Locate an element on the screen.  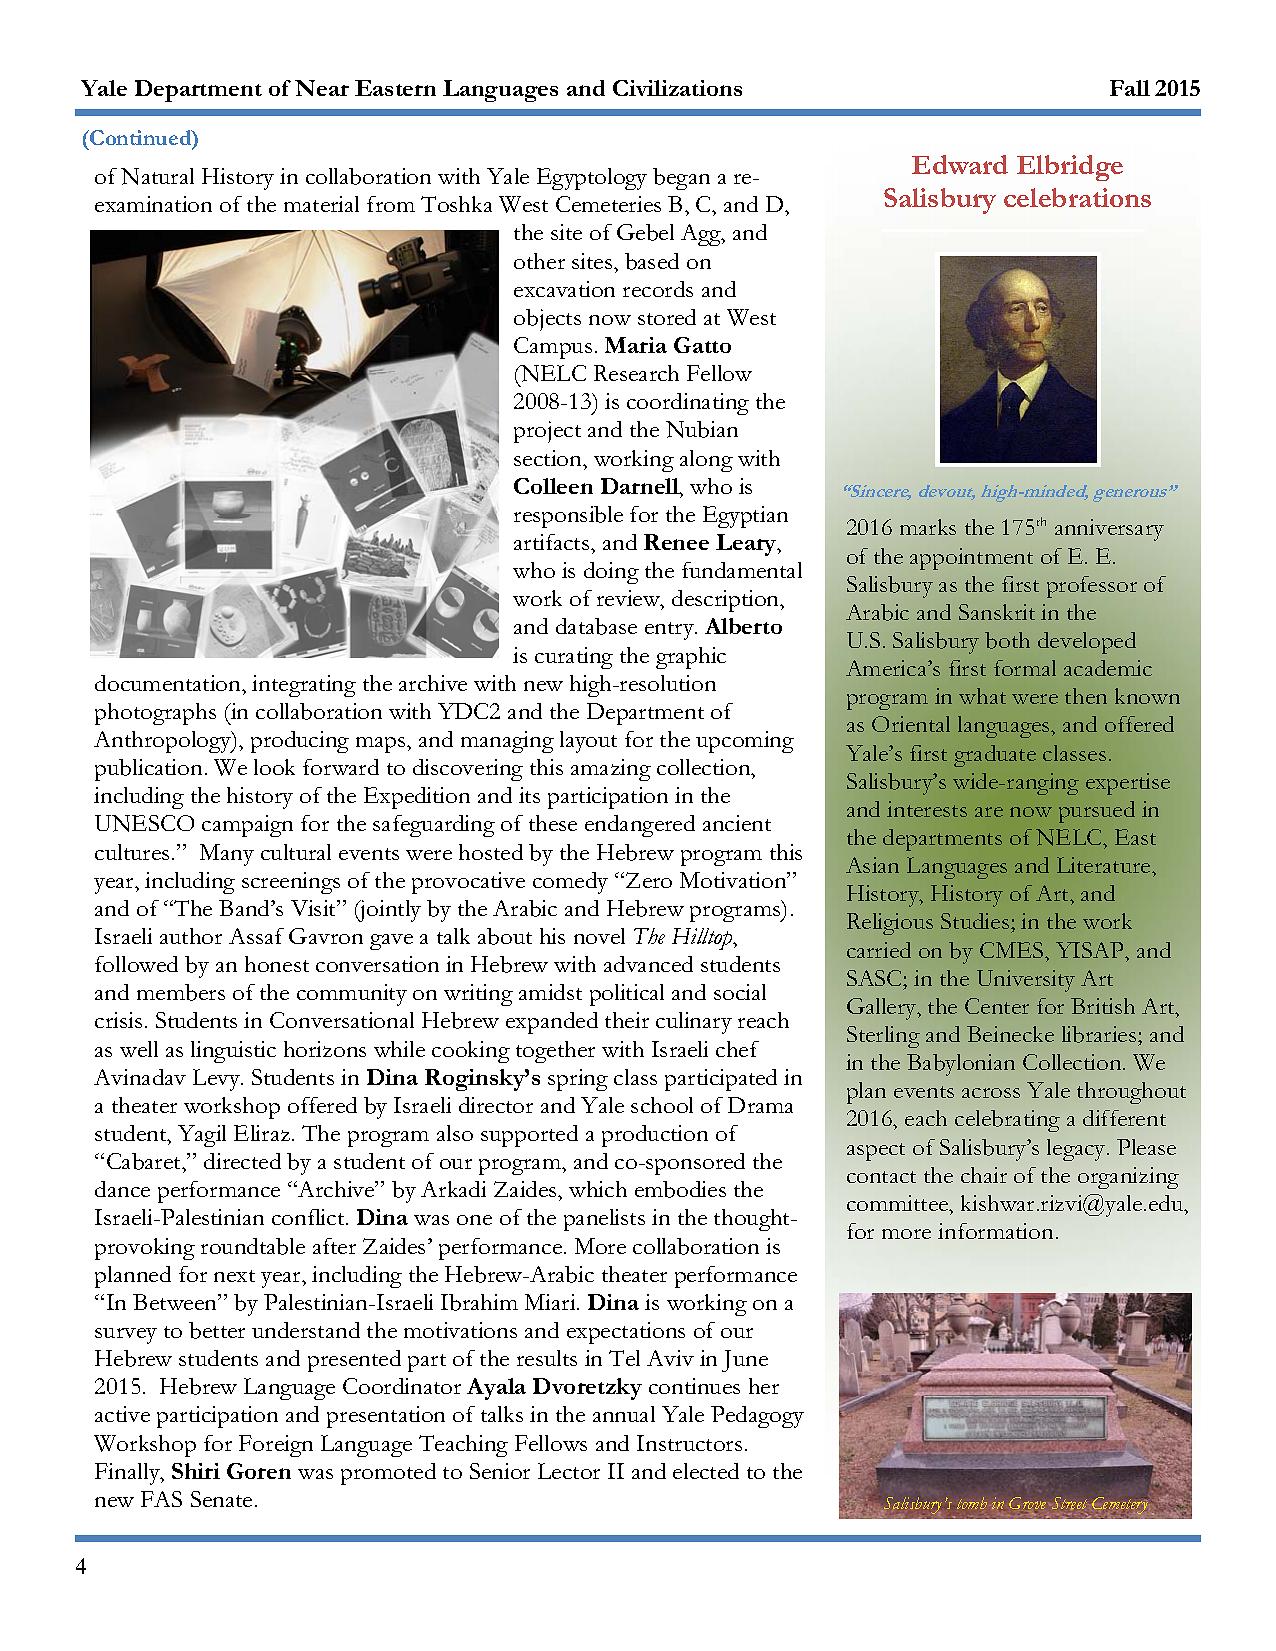
Elbridge is located at coordinates (1070, 168).
